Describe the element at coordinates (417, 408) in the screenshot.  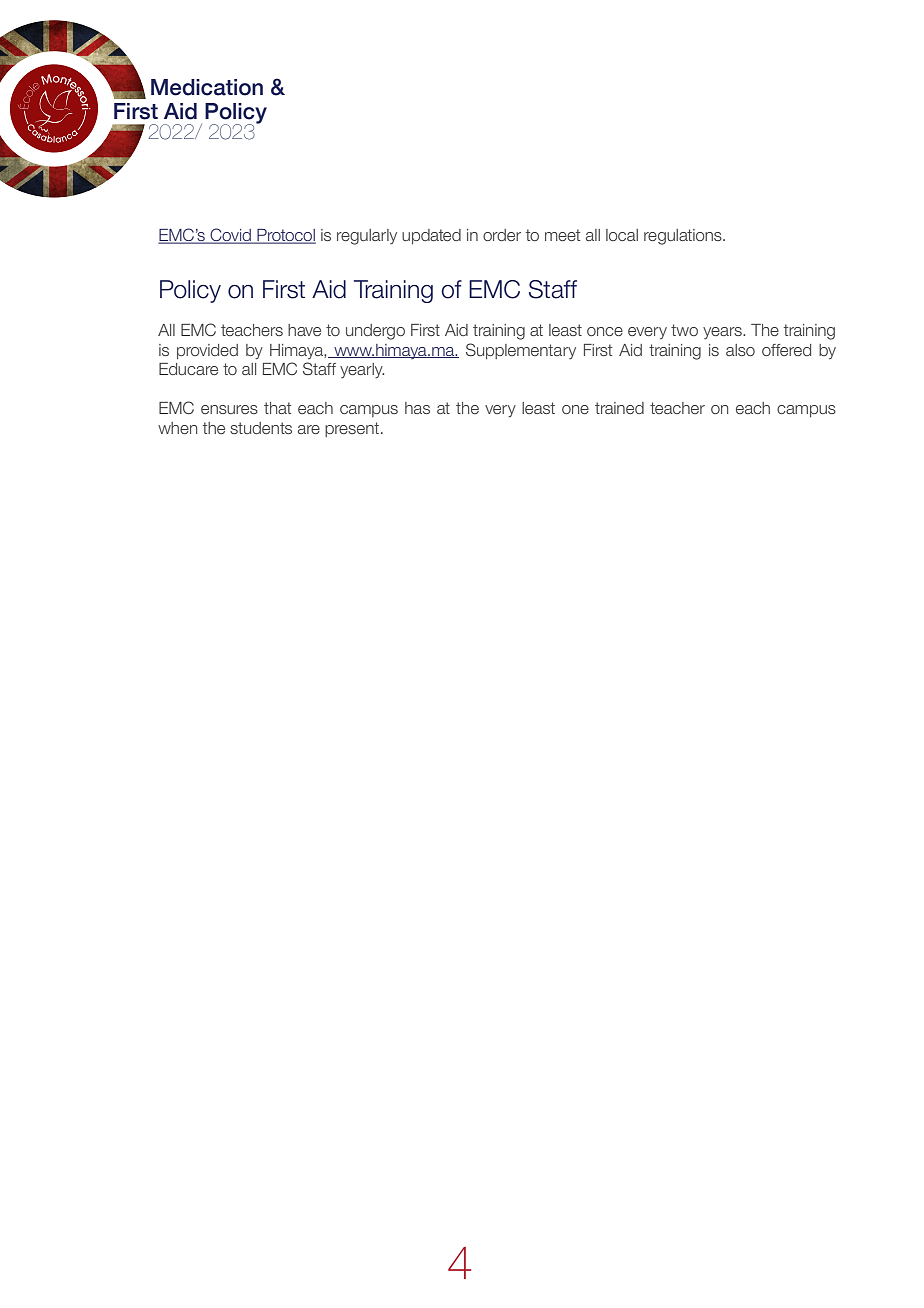
I see `has` at that location.
